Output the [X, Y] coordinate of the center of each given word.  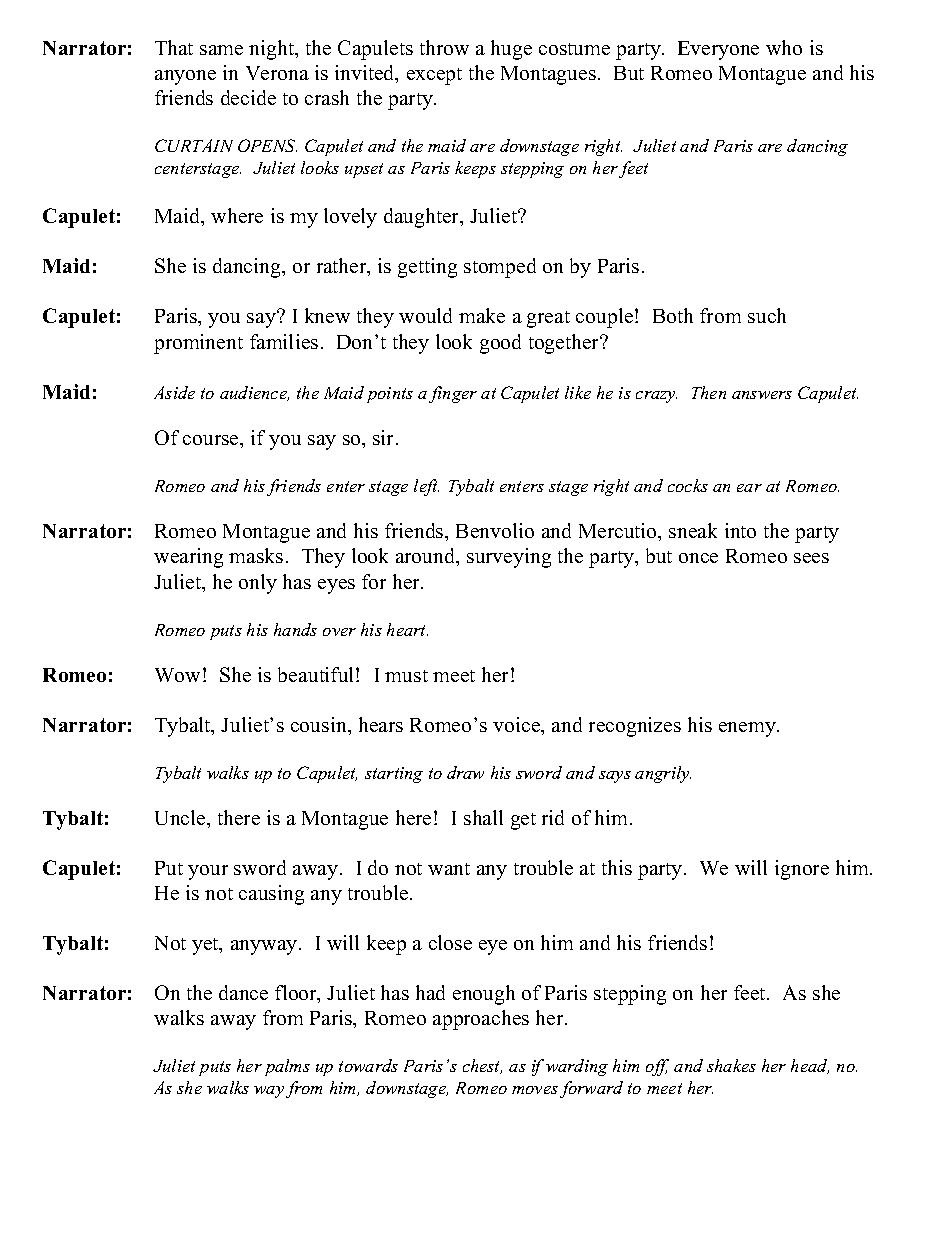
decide [248, 97]
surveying [509, 558]
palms [287, 1067]
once [698, 558]
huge [511, 50]
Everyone [718, 50]
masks [256, 555]
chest [482, 1066]
